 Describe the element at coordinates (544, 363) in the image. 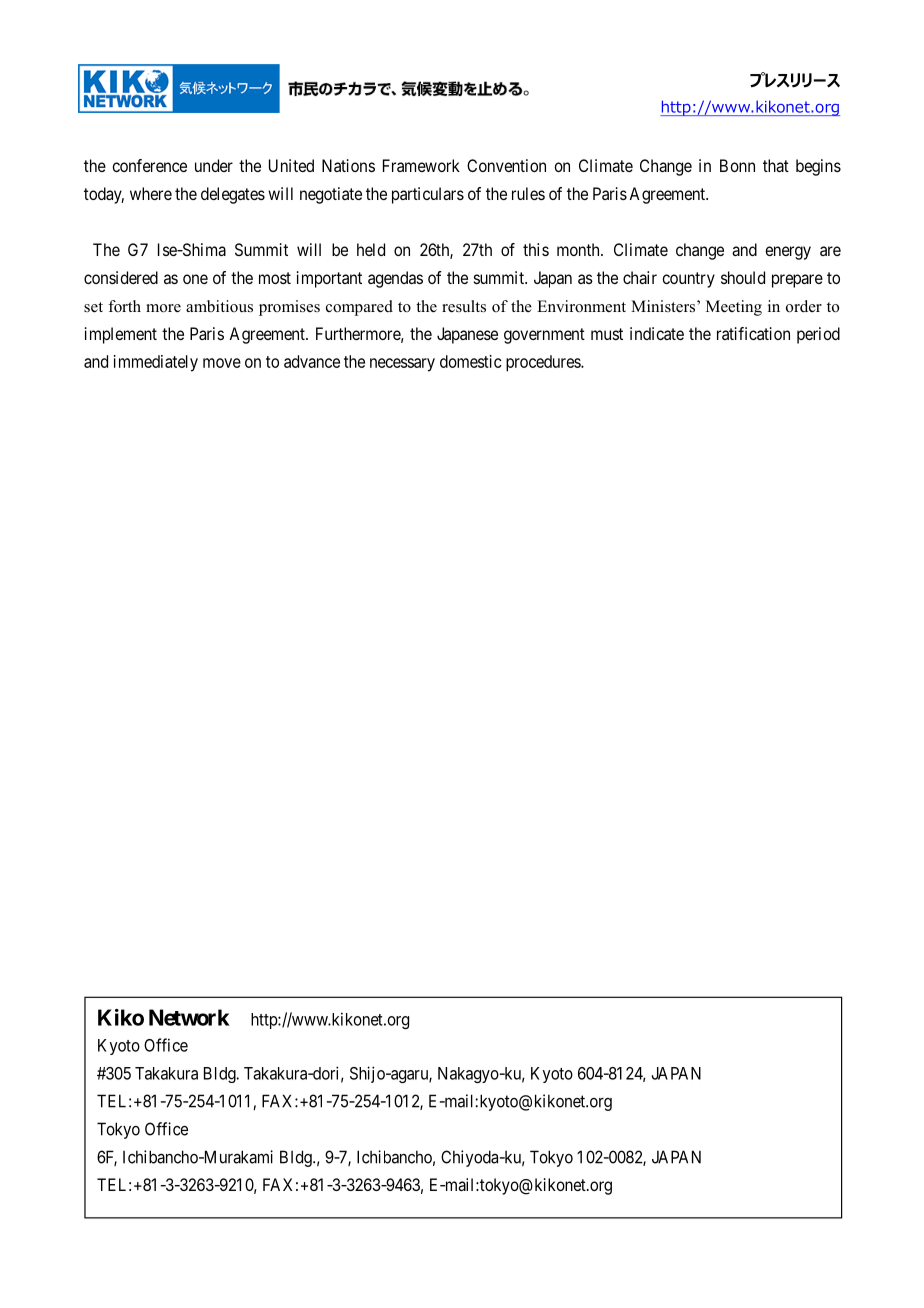

I see `procedures` at that location.
